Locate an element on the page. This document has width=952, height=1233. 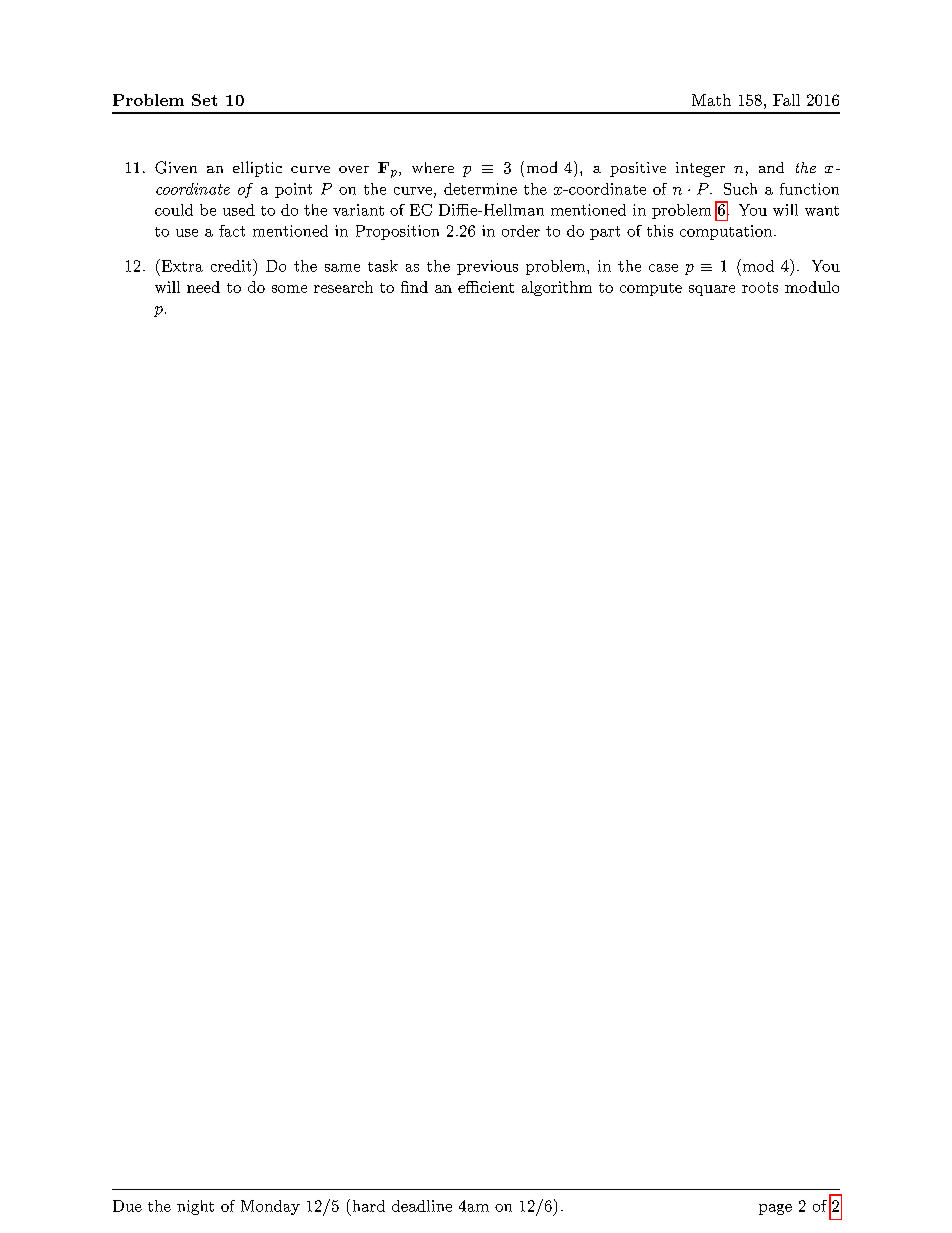
night is located at coordinates (195, 1207).
